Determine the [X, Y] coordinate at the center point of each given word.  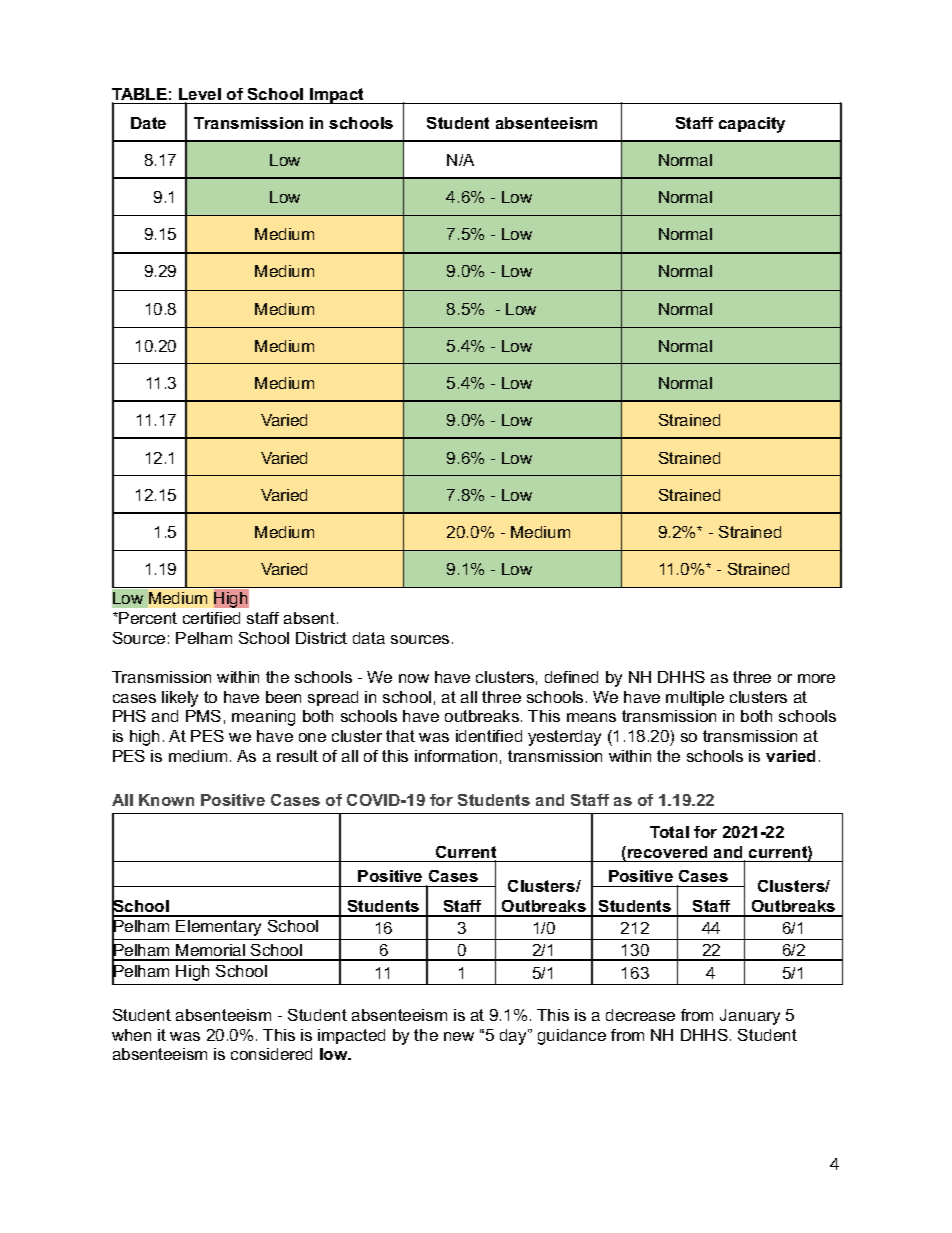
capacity [752, 125]
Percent [148, 618]
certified [211, 618]
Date [148, 123]
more [816, 678]
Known [166, 800]
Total [669, 832]
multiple [695, 698]
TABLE [139, 95]
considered [271, 1054]
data [369, 638]
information [456, 756]
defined [571, 677]
